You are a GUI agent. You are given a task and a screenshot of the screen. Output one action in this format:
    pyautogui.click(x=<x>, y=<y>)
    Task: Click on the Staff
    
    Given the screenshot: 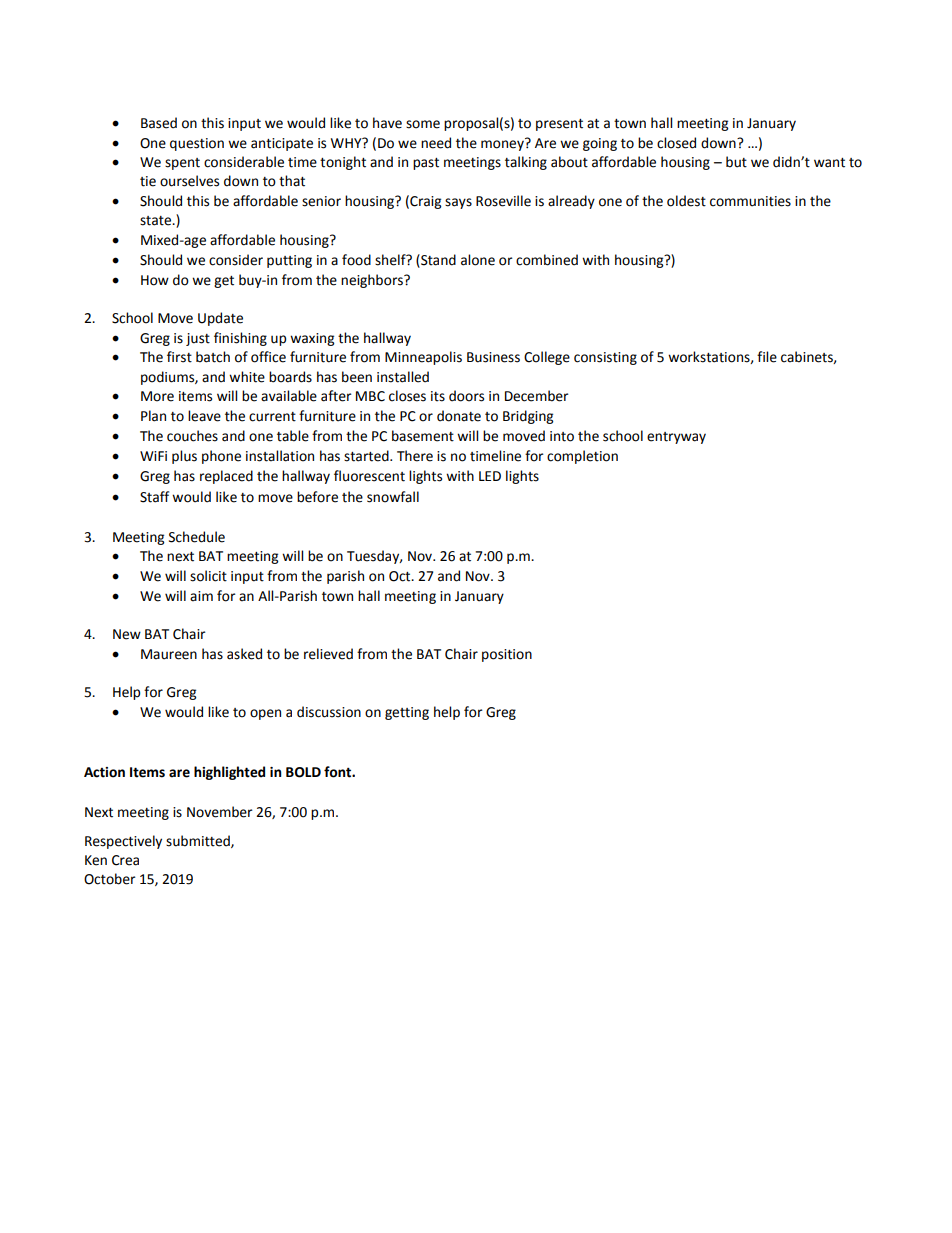 What is the action you would take?
    pyautogui.click(x=154, y=497)
